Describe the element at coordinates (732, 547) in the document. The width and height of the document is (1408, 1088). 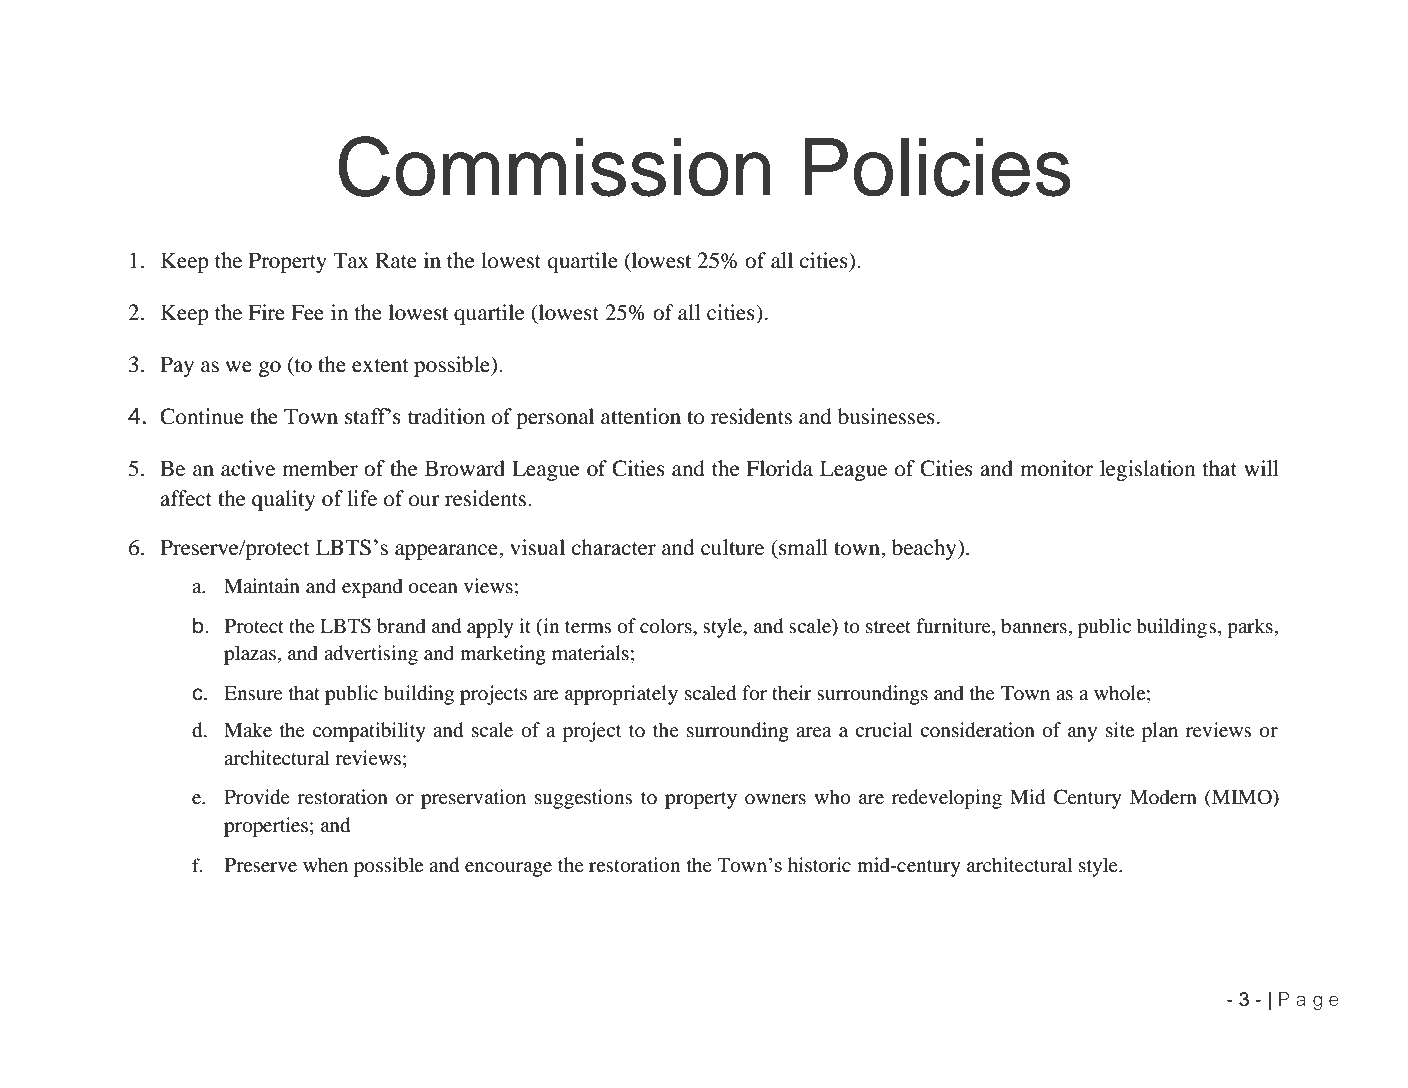
I see `culture` at that location.
